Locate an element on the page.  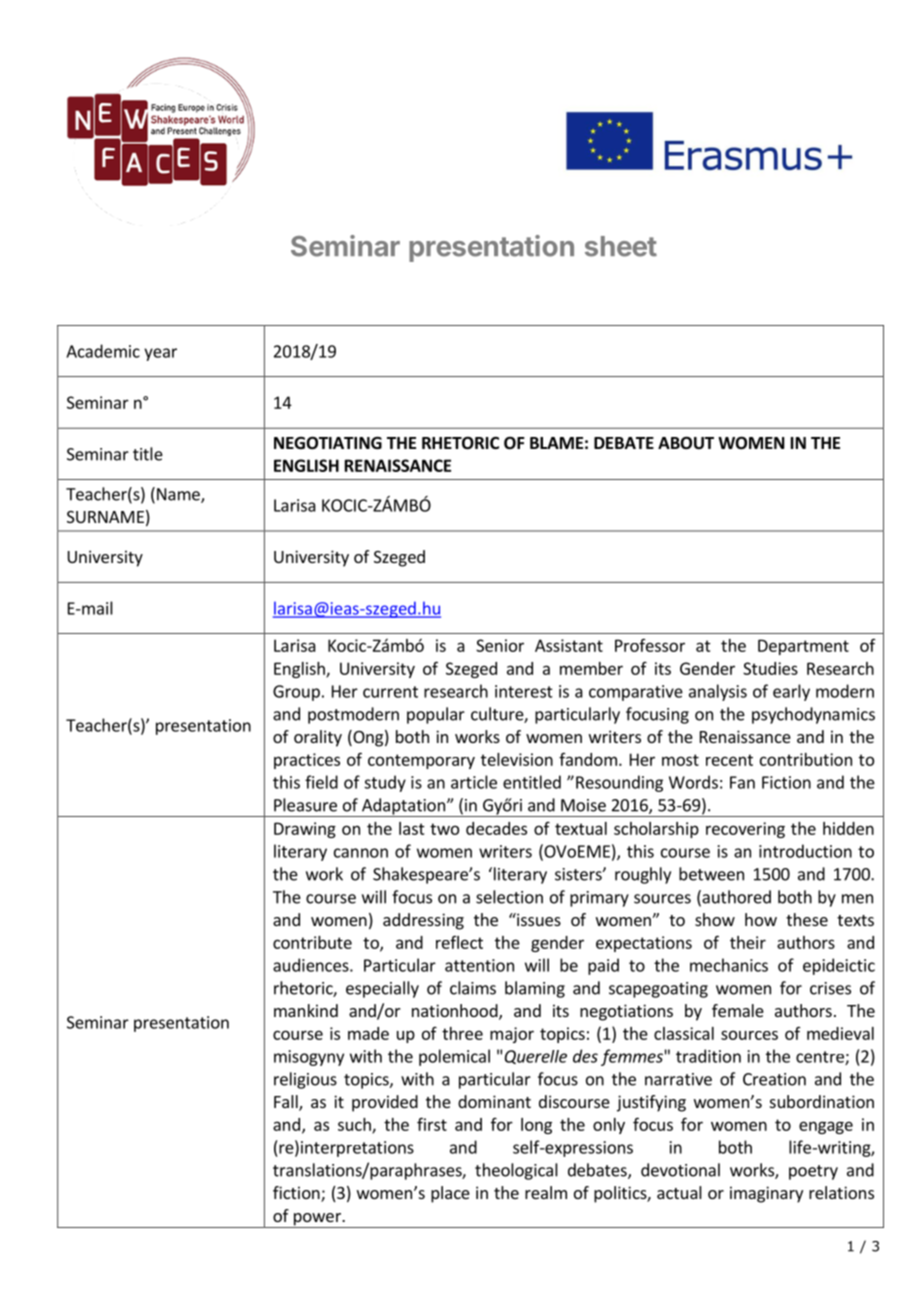
theological is located at coordinates (516, 1171).
